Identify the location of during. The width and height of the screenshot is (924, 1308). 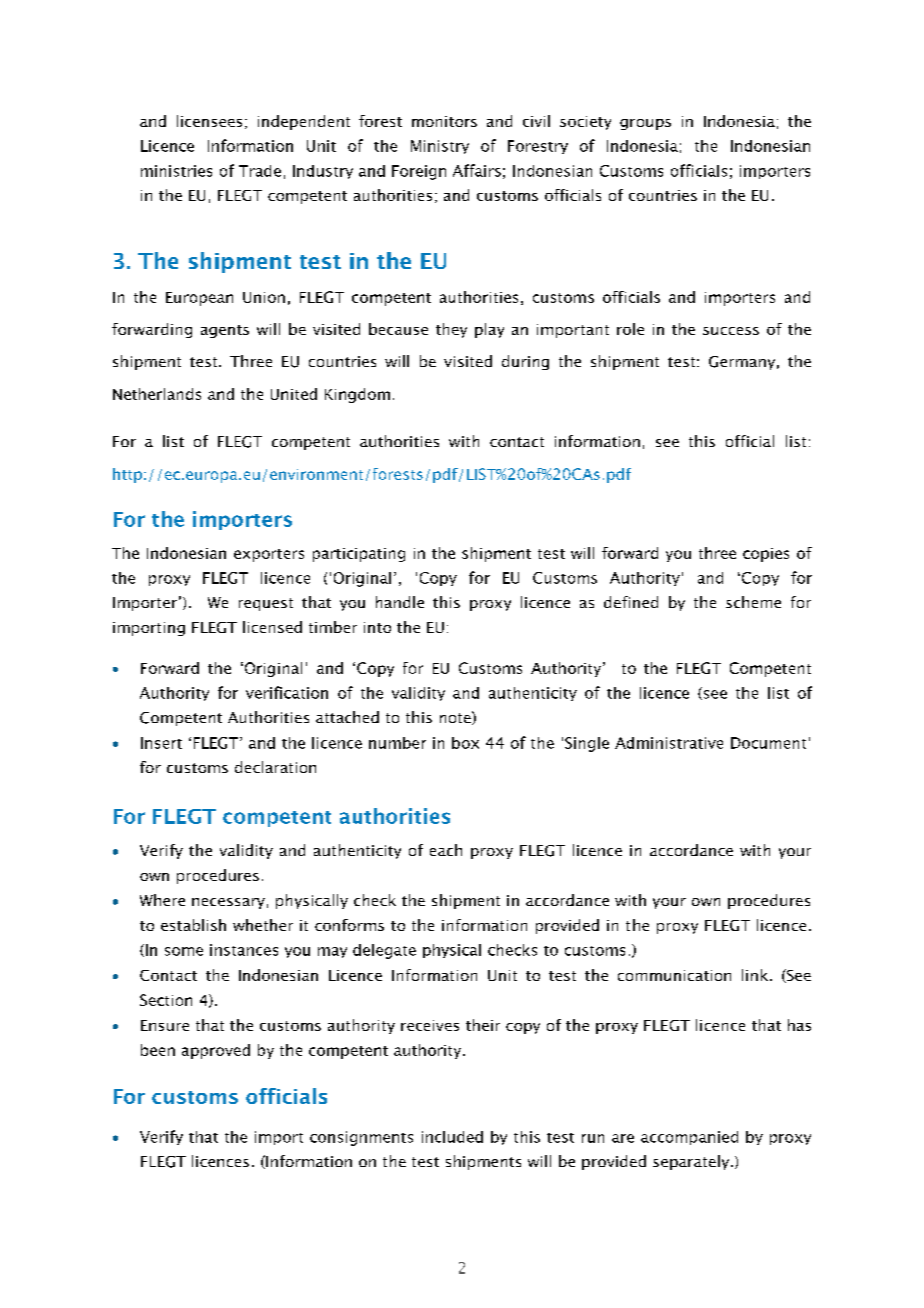
(525, 362).
